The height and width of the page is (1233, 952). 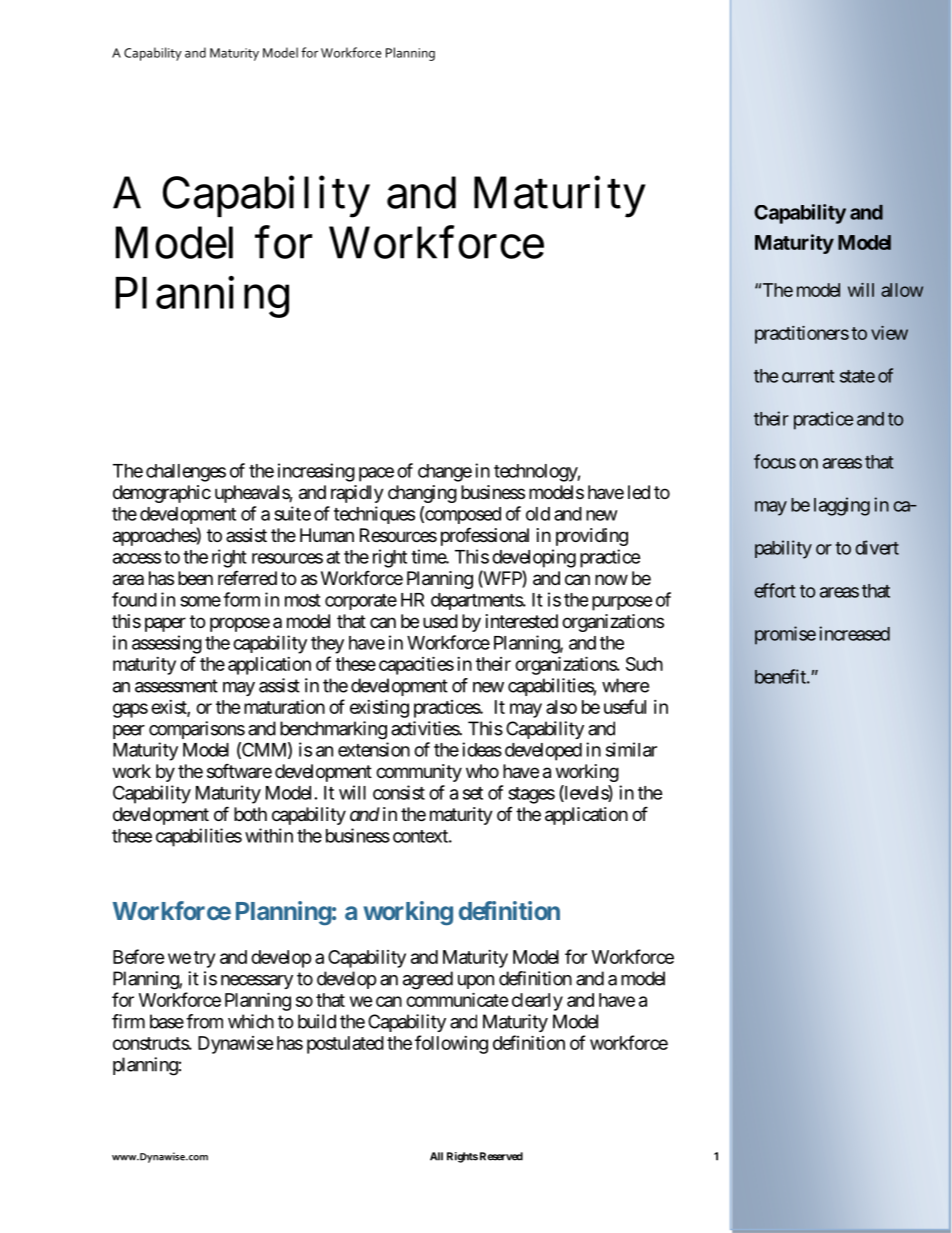 What do you see at coordinates (357, 494) in the page?
I see `rapidly` at bounding box center [357, 494].
